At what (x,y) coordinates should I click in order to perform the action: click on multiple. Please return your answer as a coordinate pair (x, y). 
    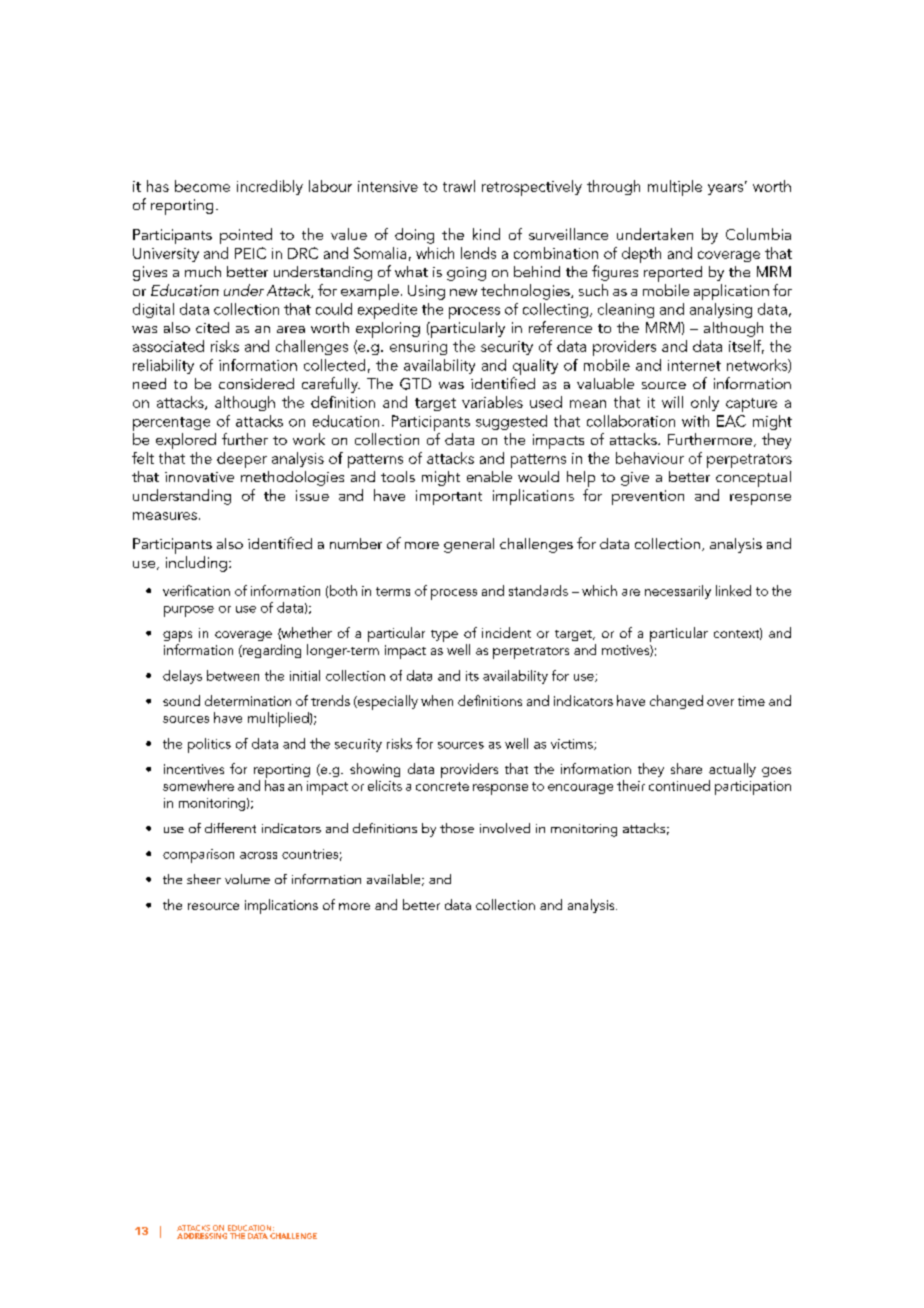
    Looking at the image, I should click on (675, 188).
